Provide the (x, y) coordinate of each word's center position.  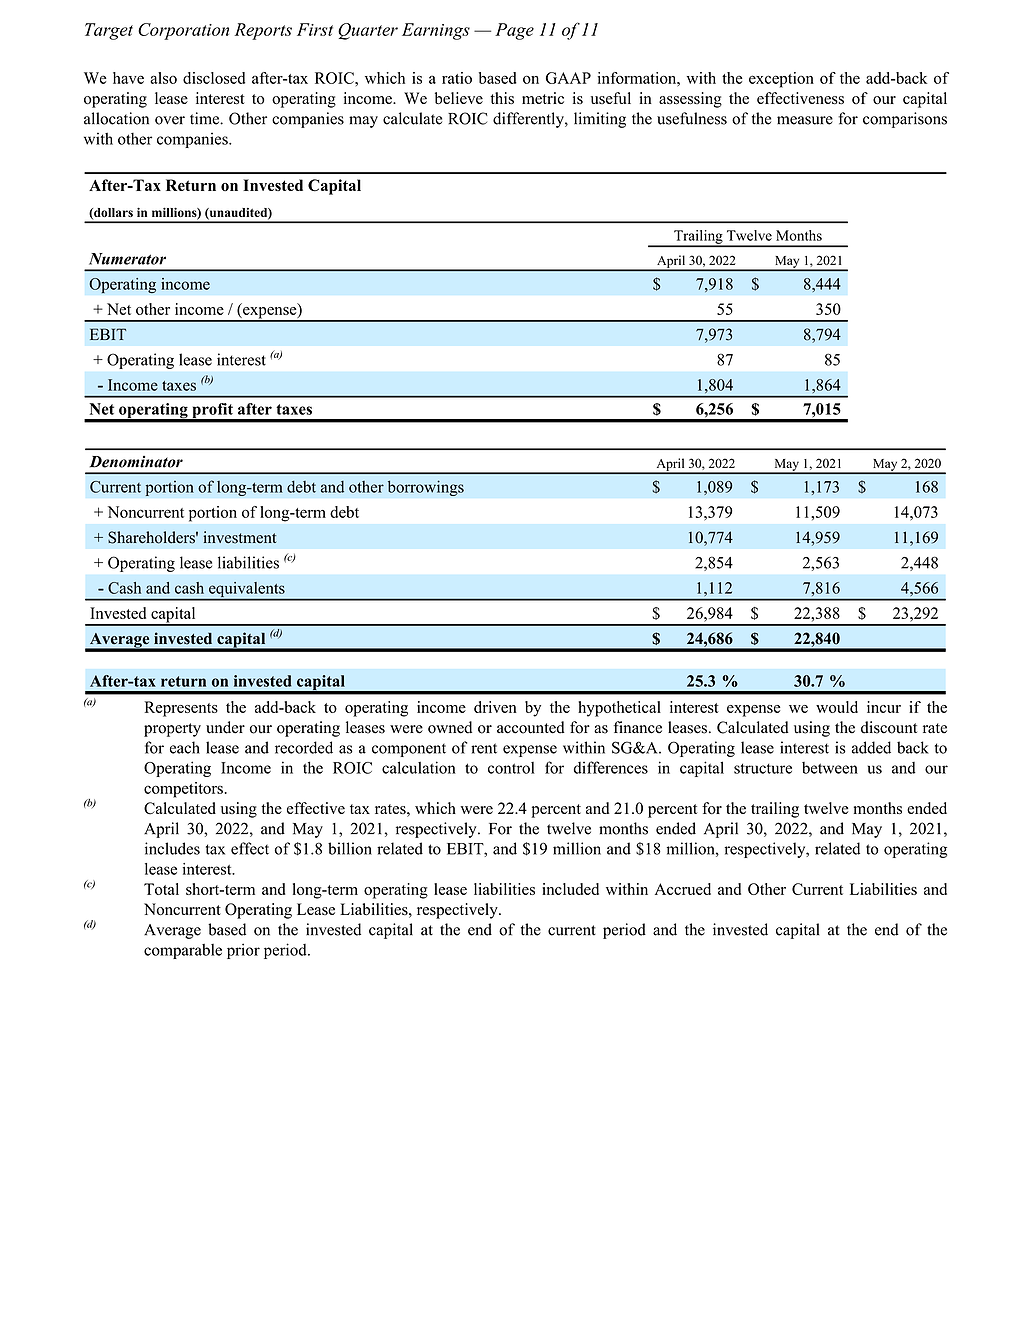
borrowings (426, 488)
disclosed (214, 78)
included (570, 889)
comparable (183, 951)
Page (514, 31)
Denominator (136, 462)
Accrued (683, 889)
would (837, 707)
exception (781, 80)
